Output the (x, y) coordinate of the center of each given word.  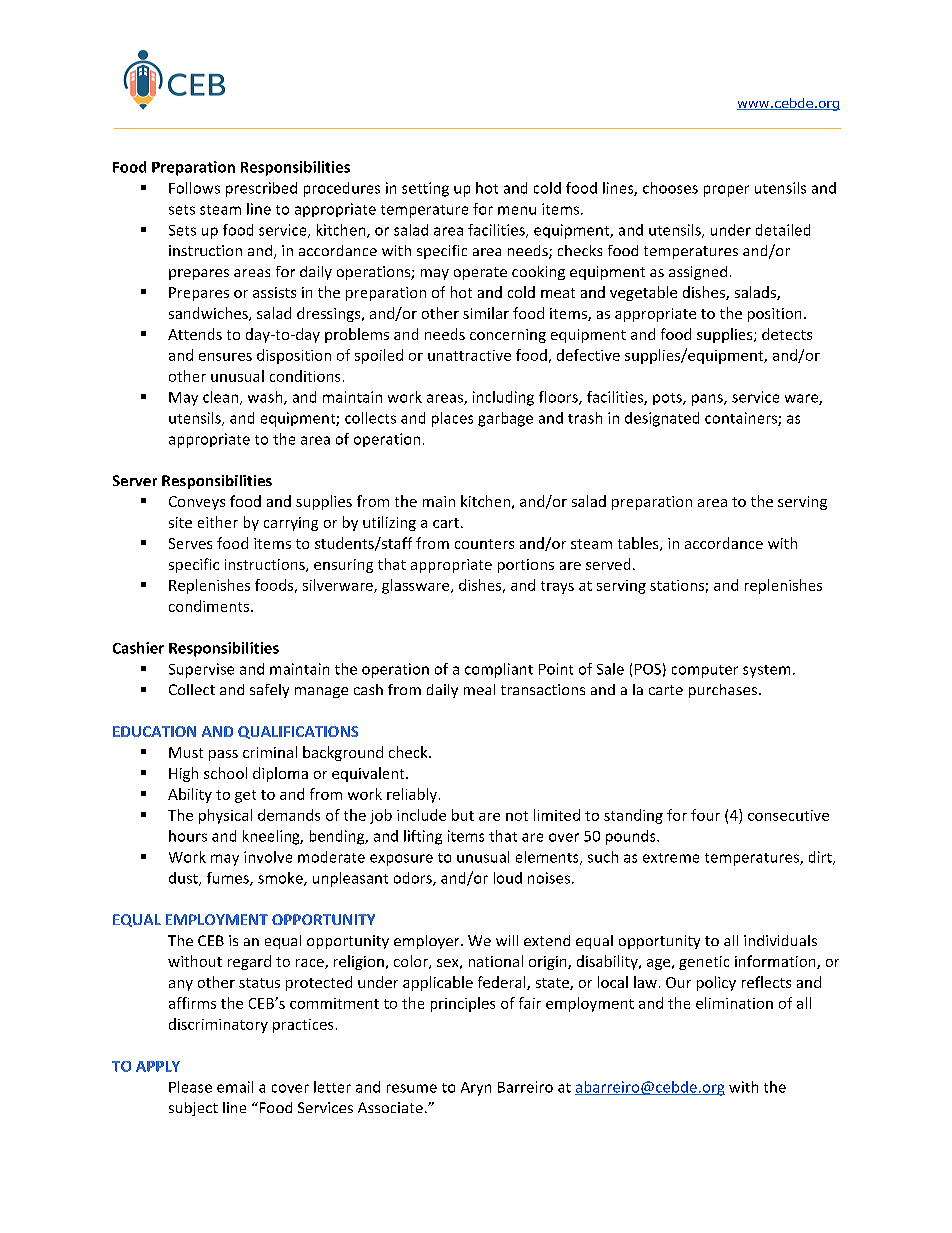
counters (484, 544)
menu (517, 210)
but (463, 815)
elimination (734, 1003)
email (235, 1087)
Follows (194, 188)
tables (639, 544)
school (225, 773)
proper (726, 191)
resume (412, 1088)
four (705, 815)
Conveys (197, 503)
